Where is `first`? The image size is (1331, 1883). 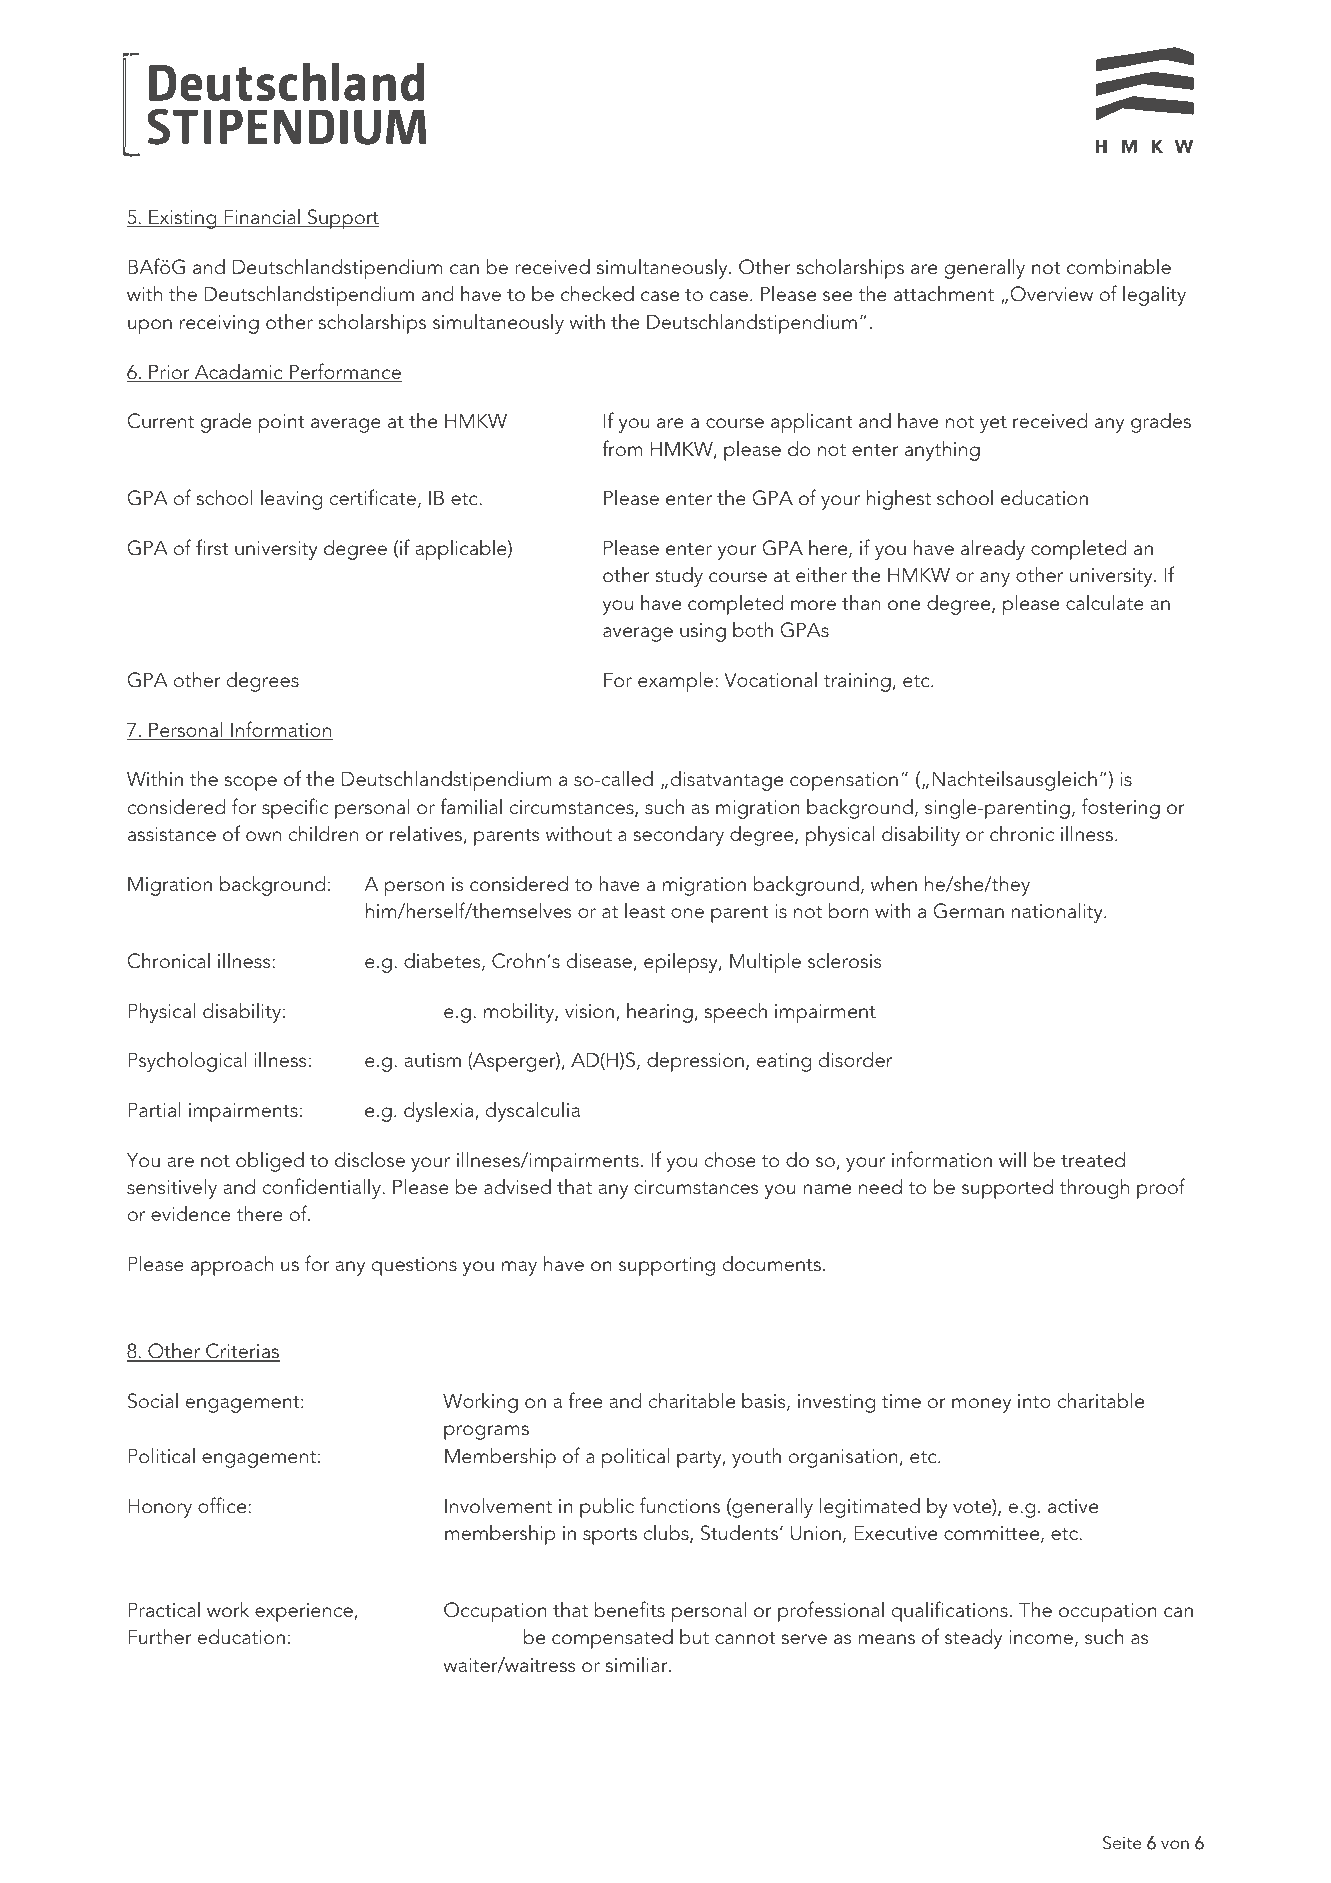 first is located at coordinates (212, 547).
